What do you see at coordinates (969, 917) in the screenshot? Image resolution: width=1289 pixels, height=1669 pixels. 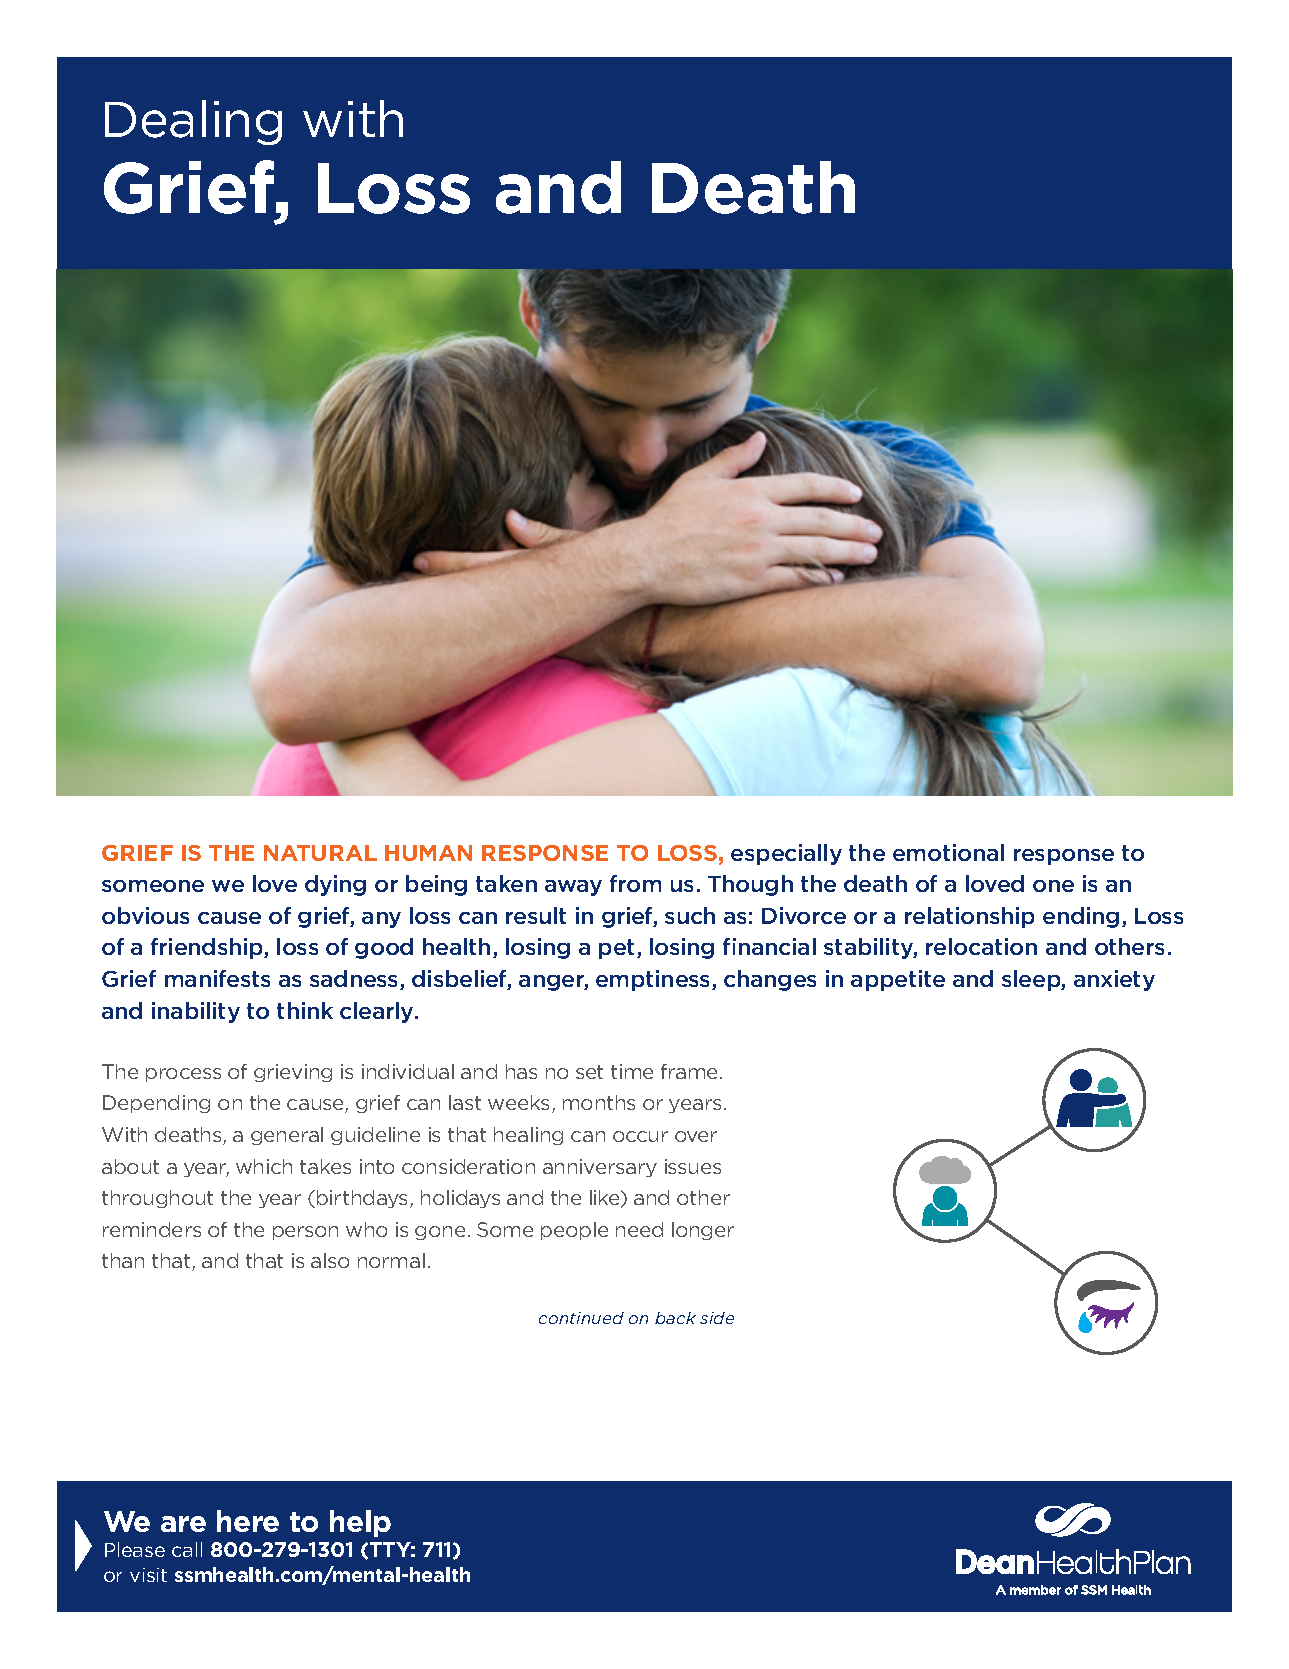 I see `relationship` at bounding box center [969, 917].
